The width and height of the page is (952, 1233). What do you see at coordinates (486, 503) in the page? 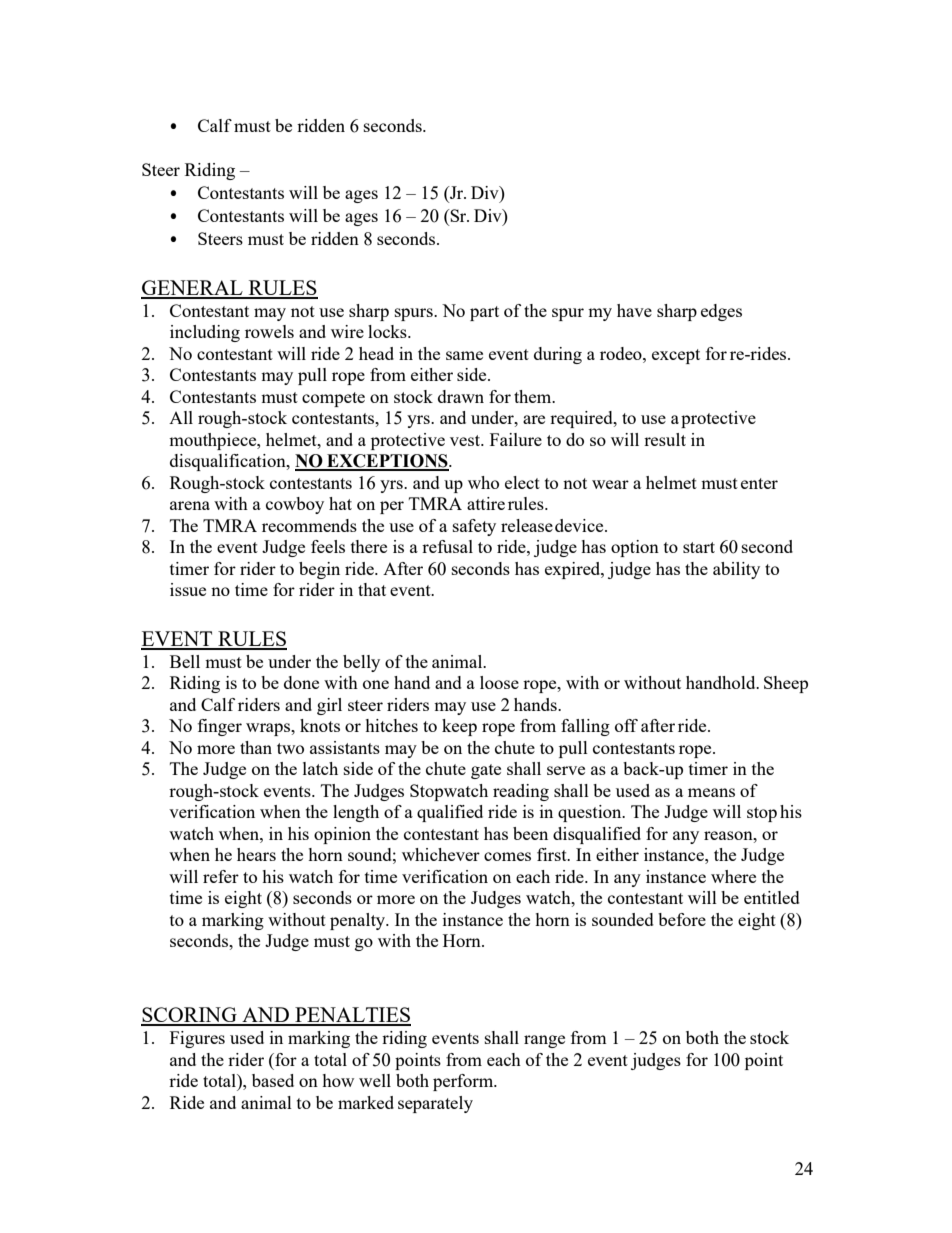
I see `attire` at bounding box center [486, 503].
